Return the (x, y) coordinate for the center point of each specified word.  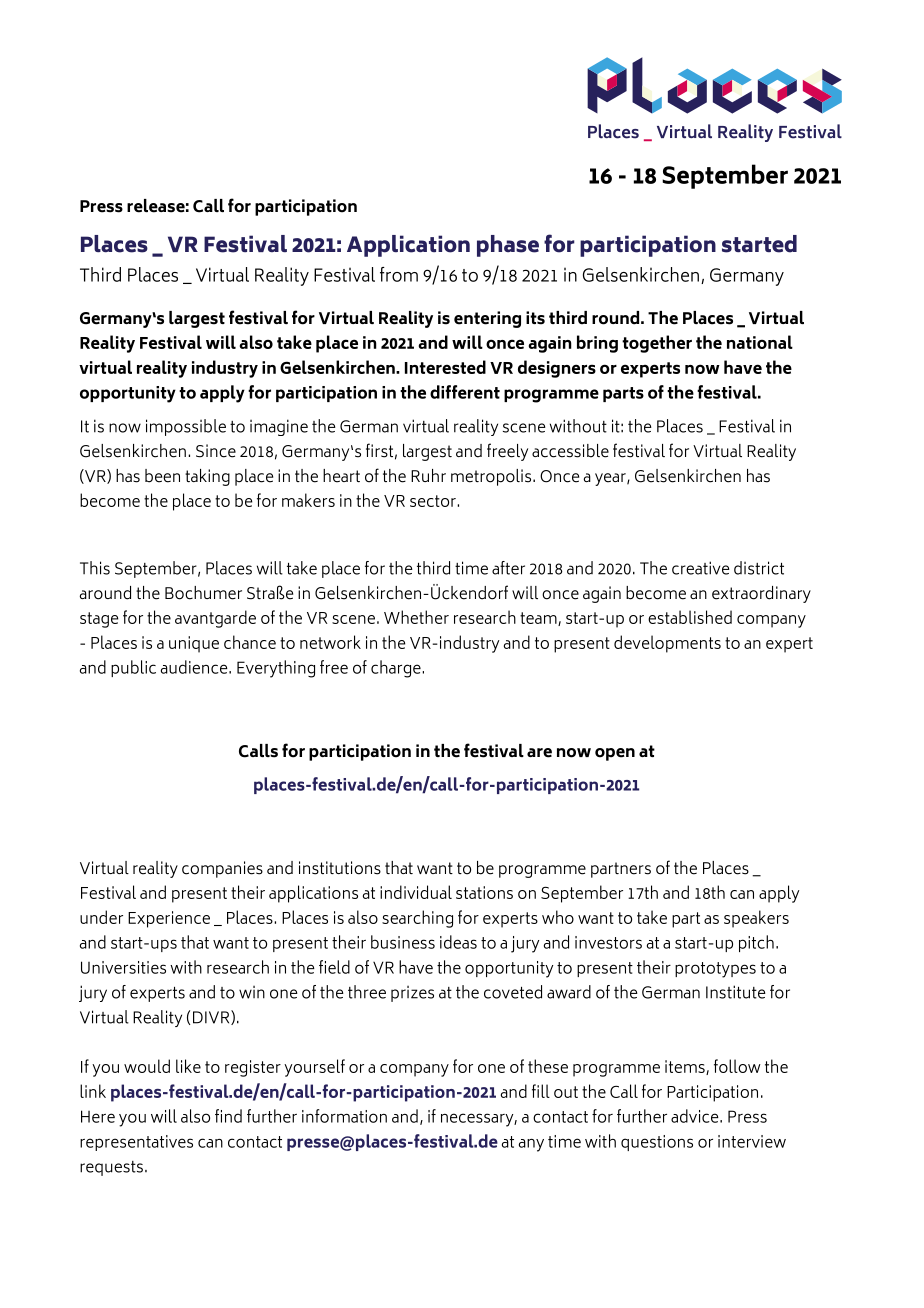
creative (701, 568)
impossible (186, 427)
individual (416, 892)
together (657, 344)
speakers (756, 919)
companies (222, 869)
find (228, 1116)
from (399, 274)
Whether (416, 617)
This (95, 568)
